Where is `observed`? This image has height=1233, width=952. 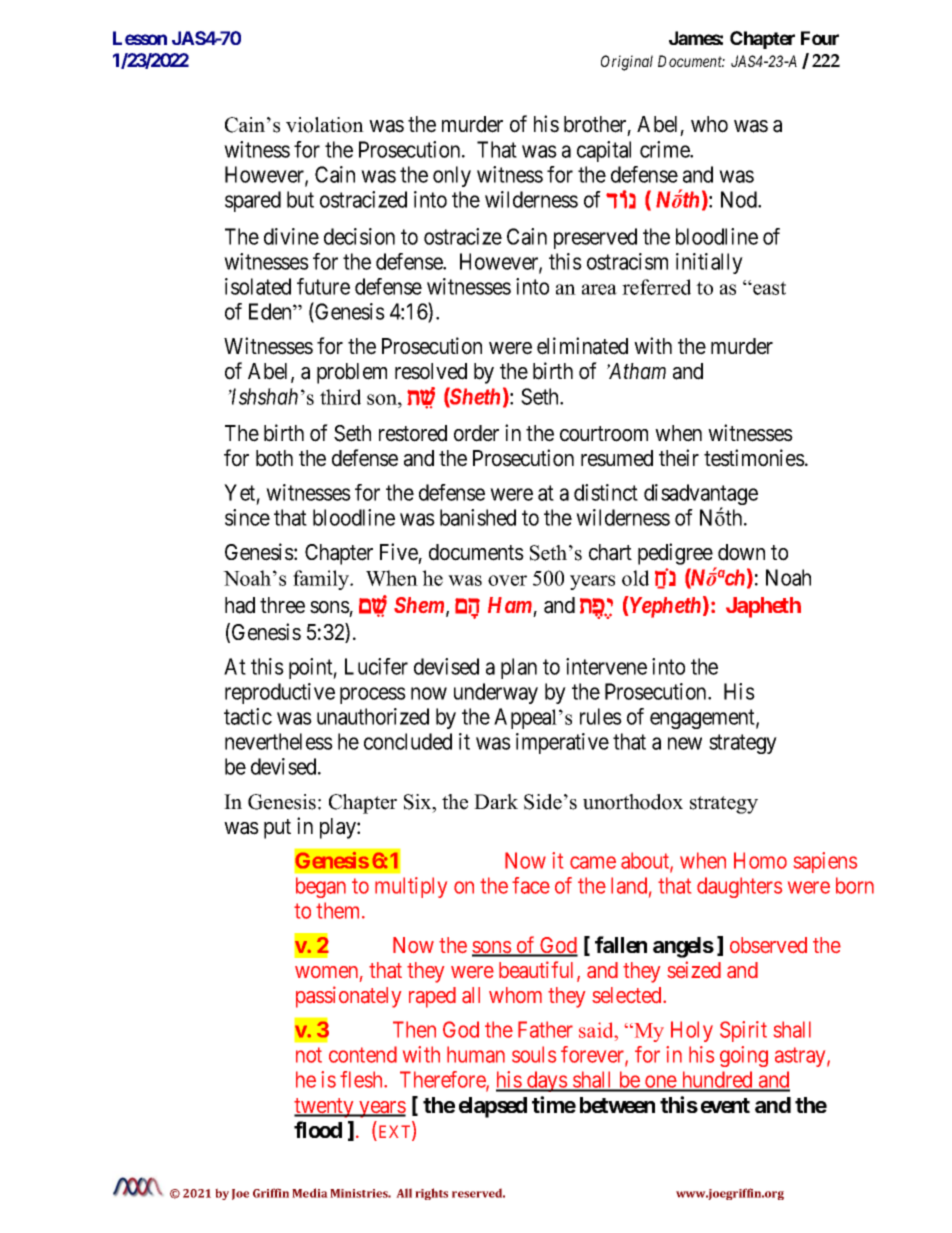
observed is located at coordinates (768, 945).
